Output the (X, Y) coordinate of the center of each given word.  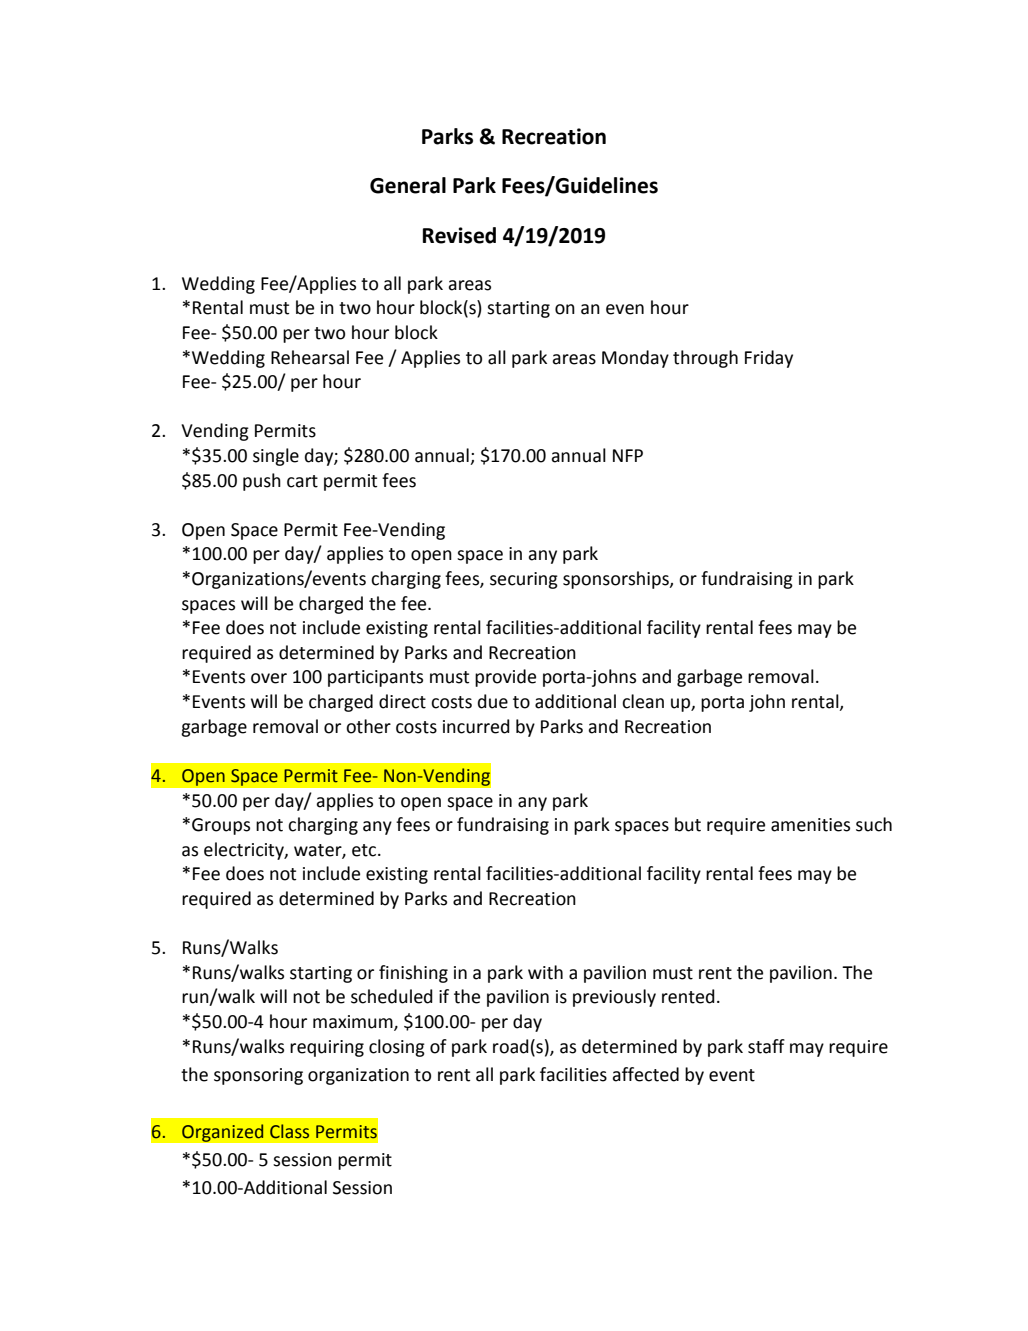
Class (289, 1131)
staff (766, 1046)
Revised (459, 235)
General (408, 185)
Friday (769, 359)
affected (645, 1074)
